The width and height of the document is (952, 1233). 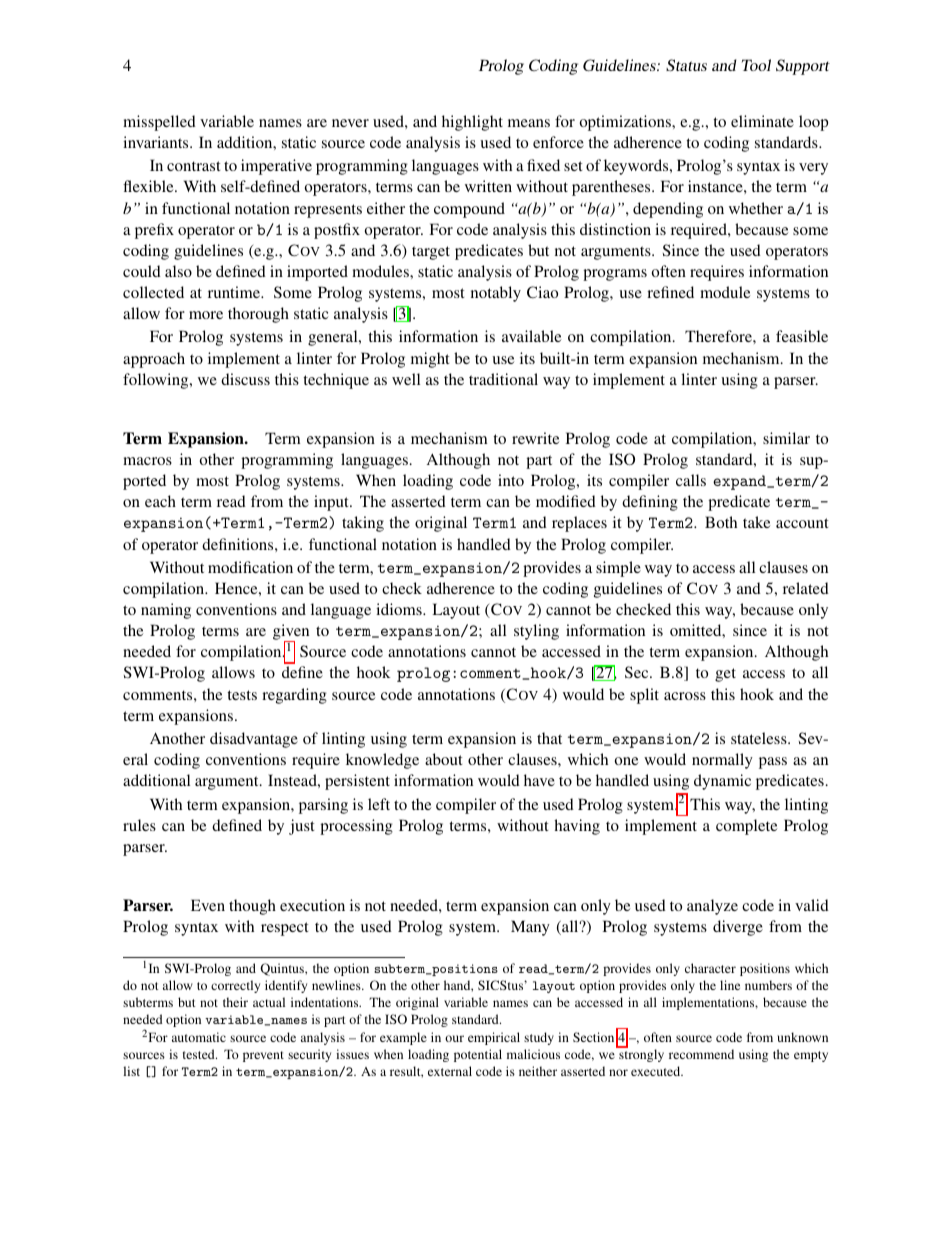 I want to click on misspelled, so click(x=159, y=123).
